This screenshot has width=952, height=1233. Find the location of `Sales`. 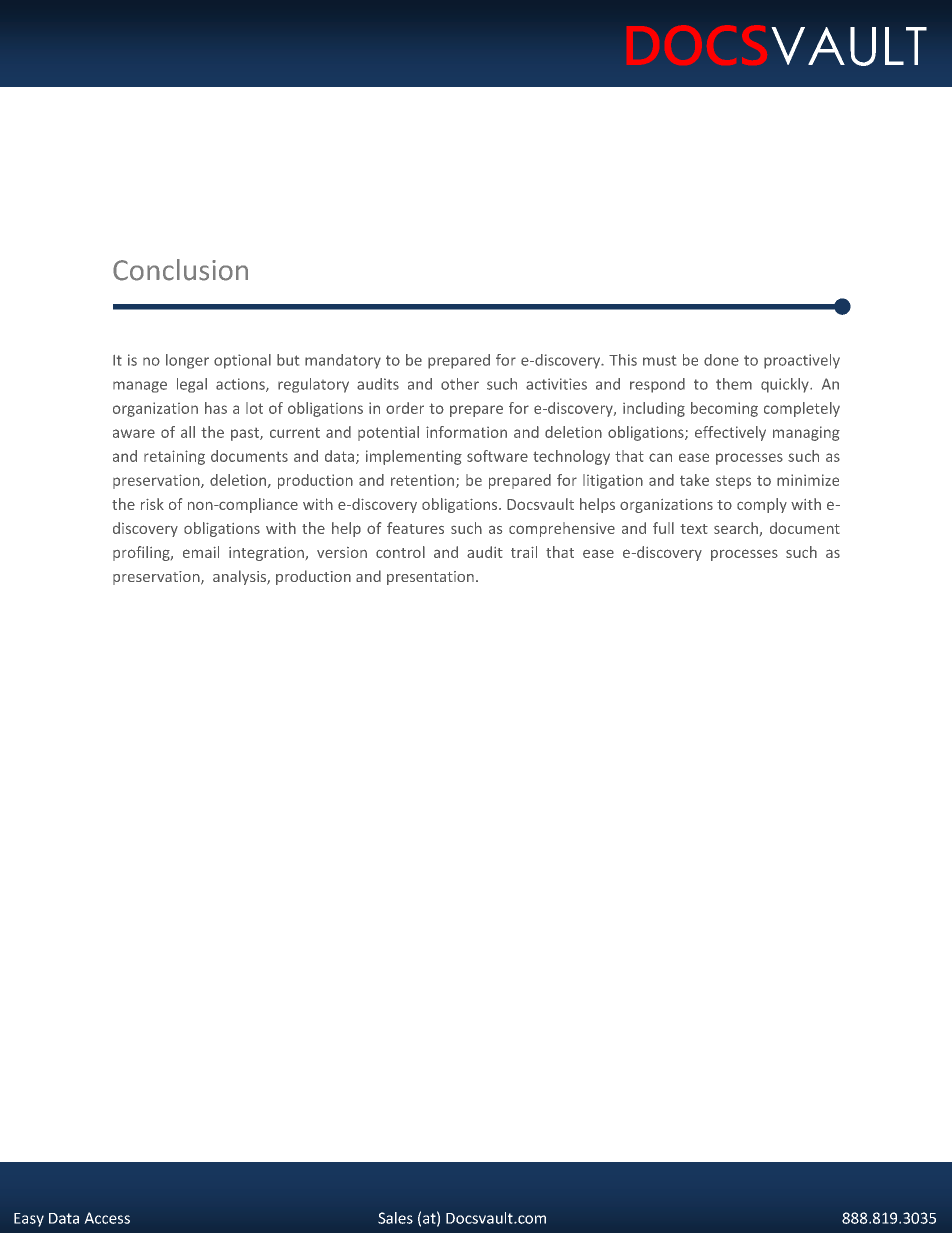

Sales is located at coordinates (395, 1218).
